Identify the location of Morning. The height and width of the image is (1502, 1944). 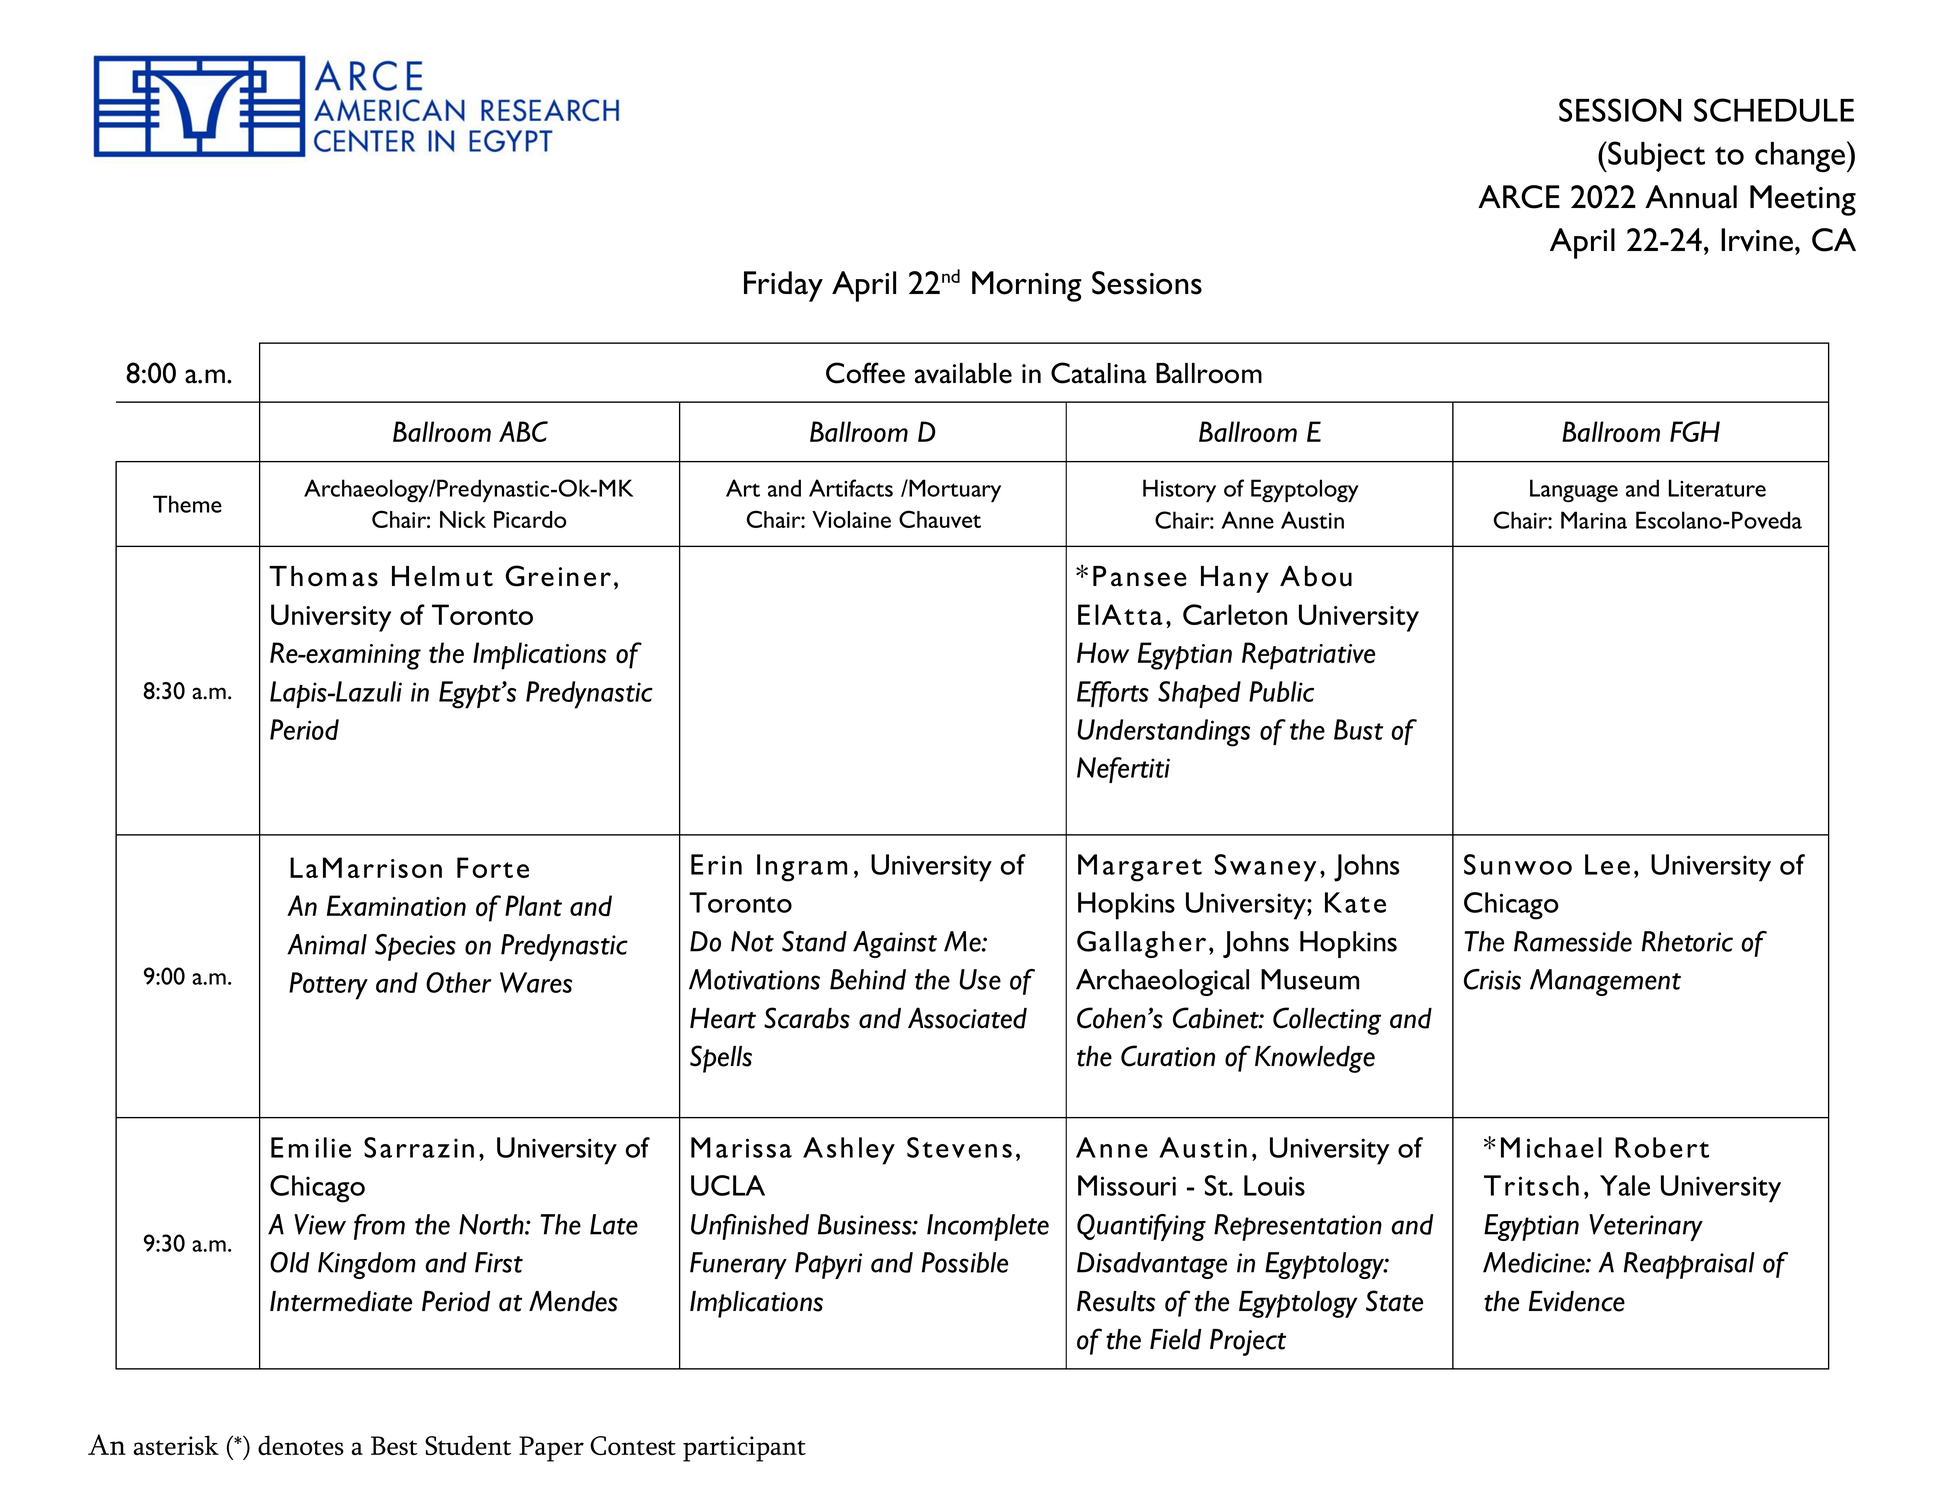
(1027, 286).
